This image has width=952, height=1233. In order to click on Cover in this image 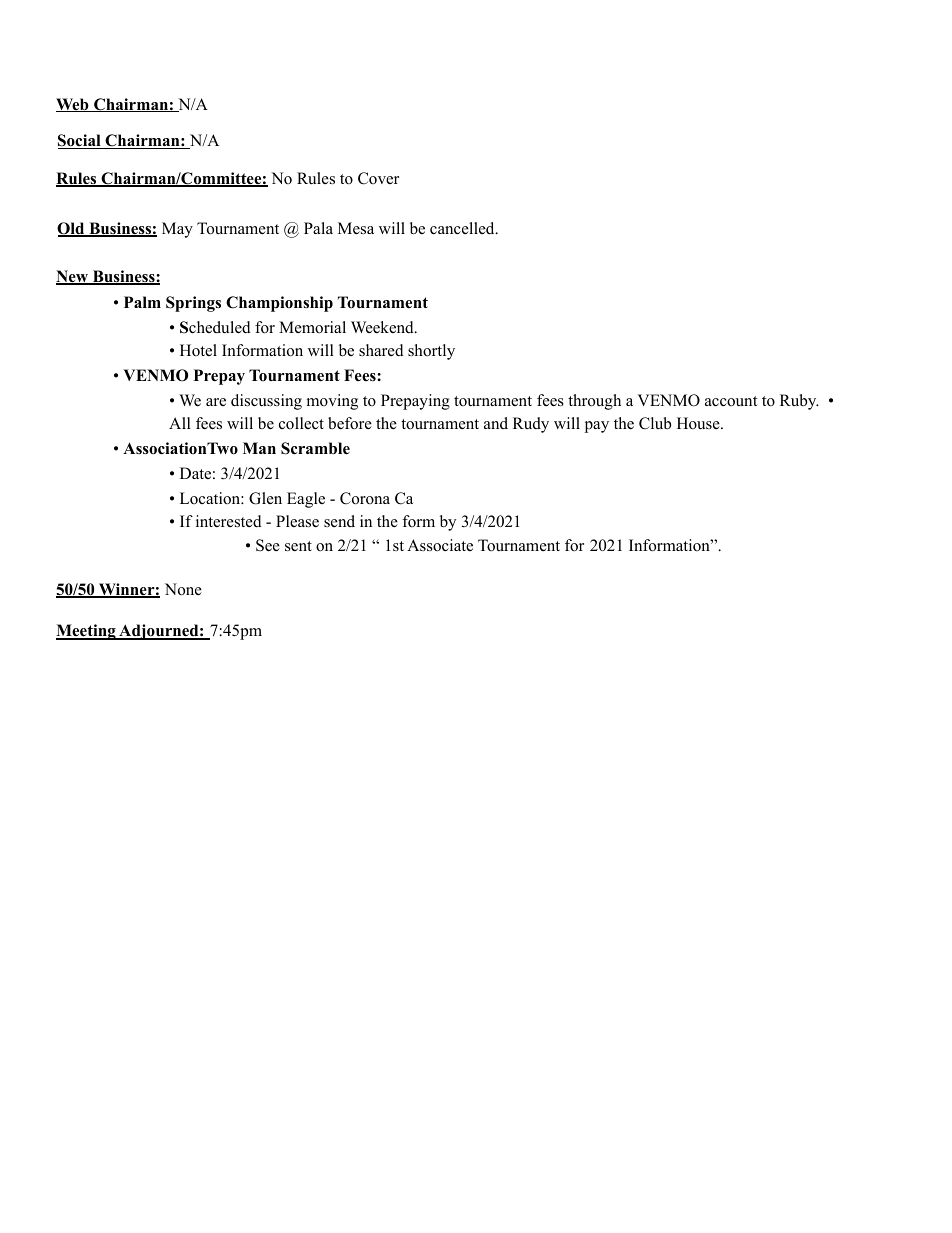, I will do `click(378, 178)`.
